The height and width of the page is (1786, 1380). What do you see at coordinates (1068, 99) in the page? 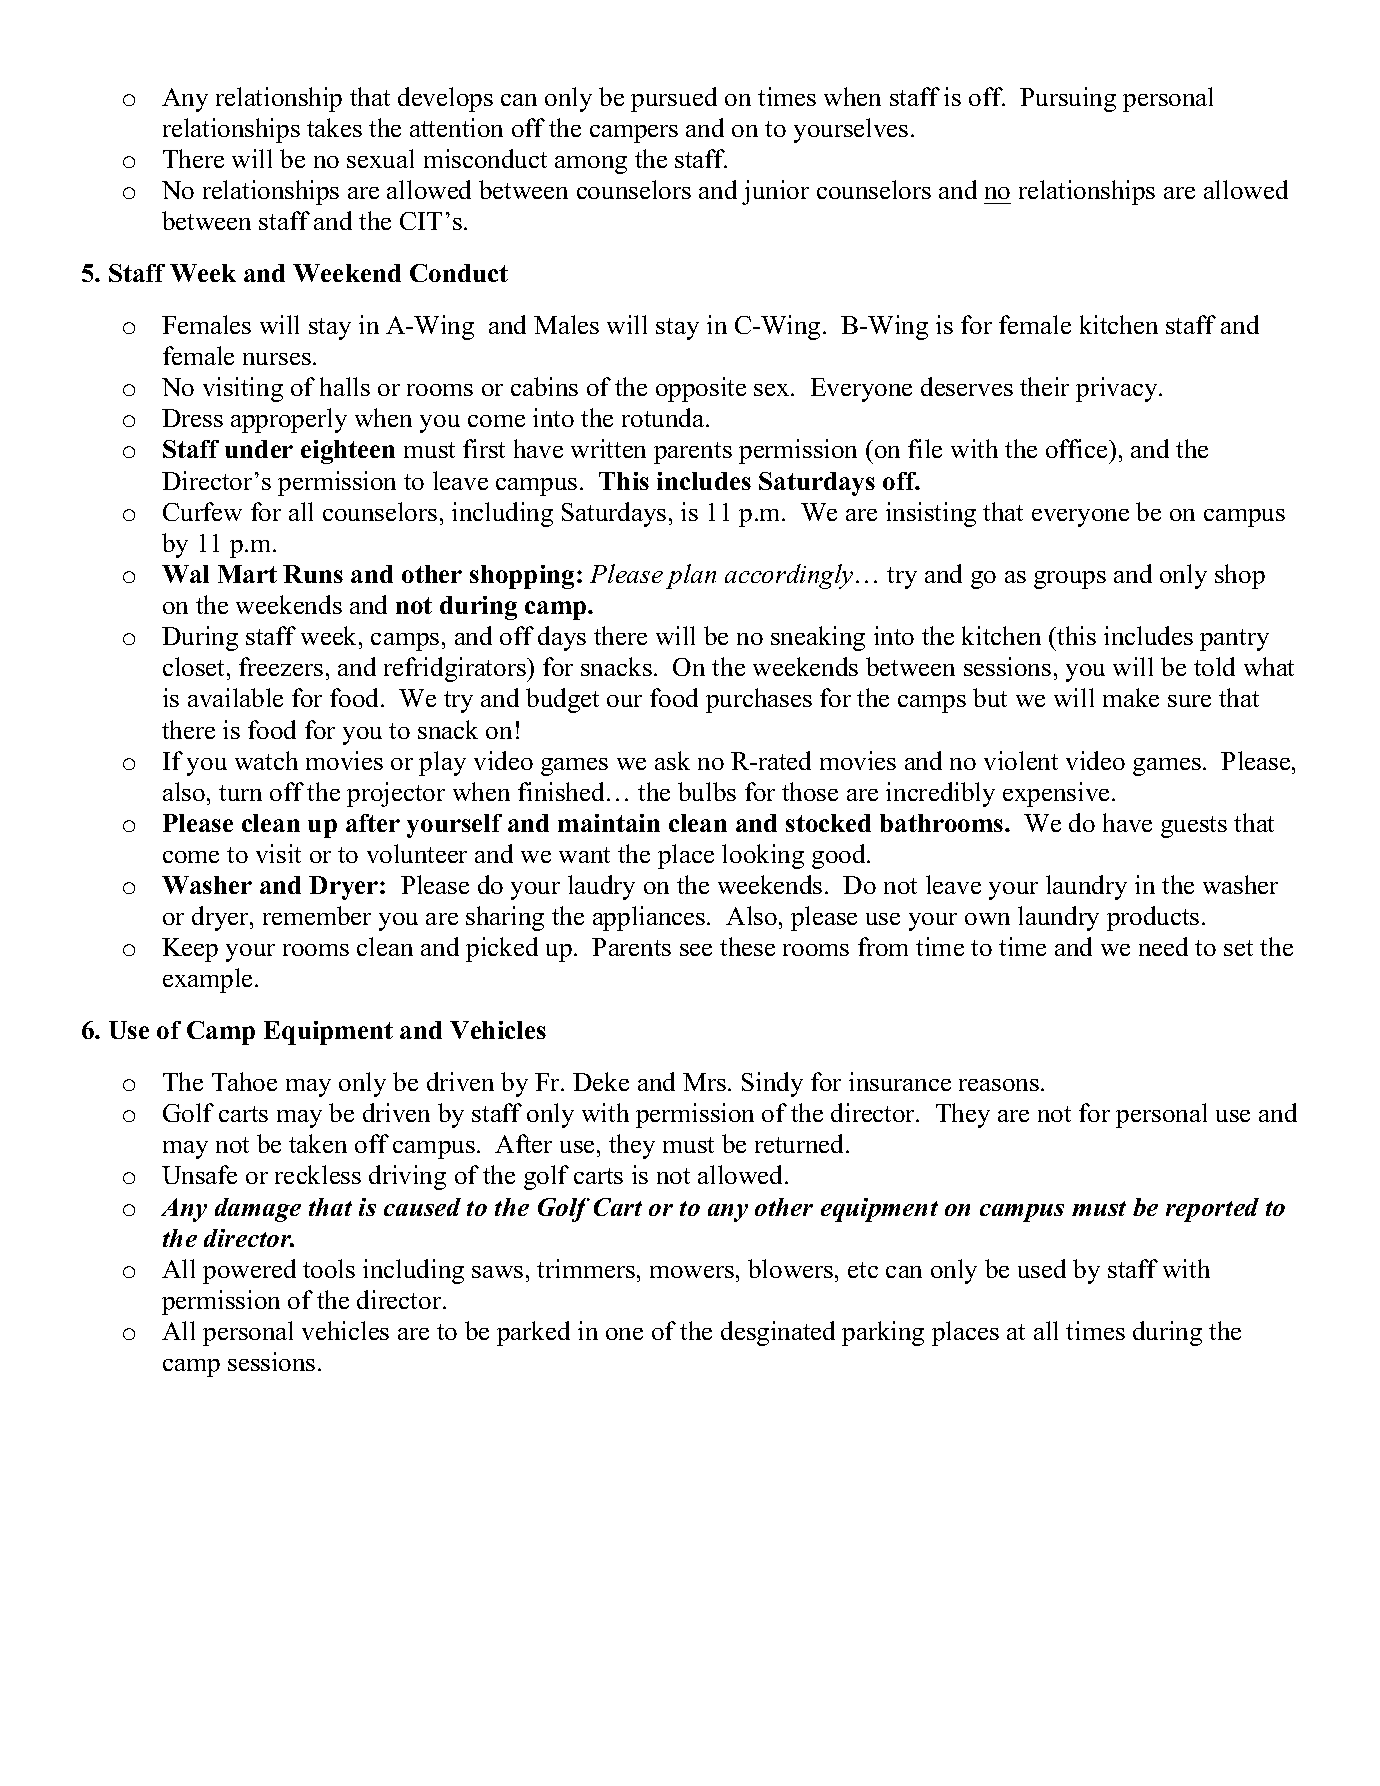
I see `Pursuing` at bounding box center [1068, 99].
